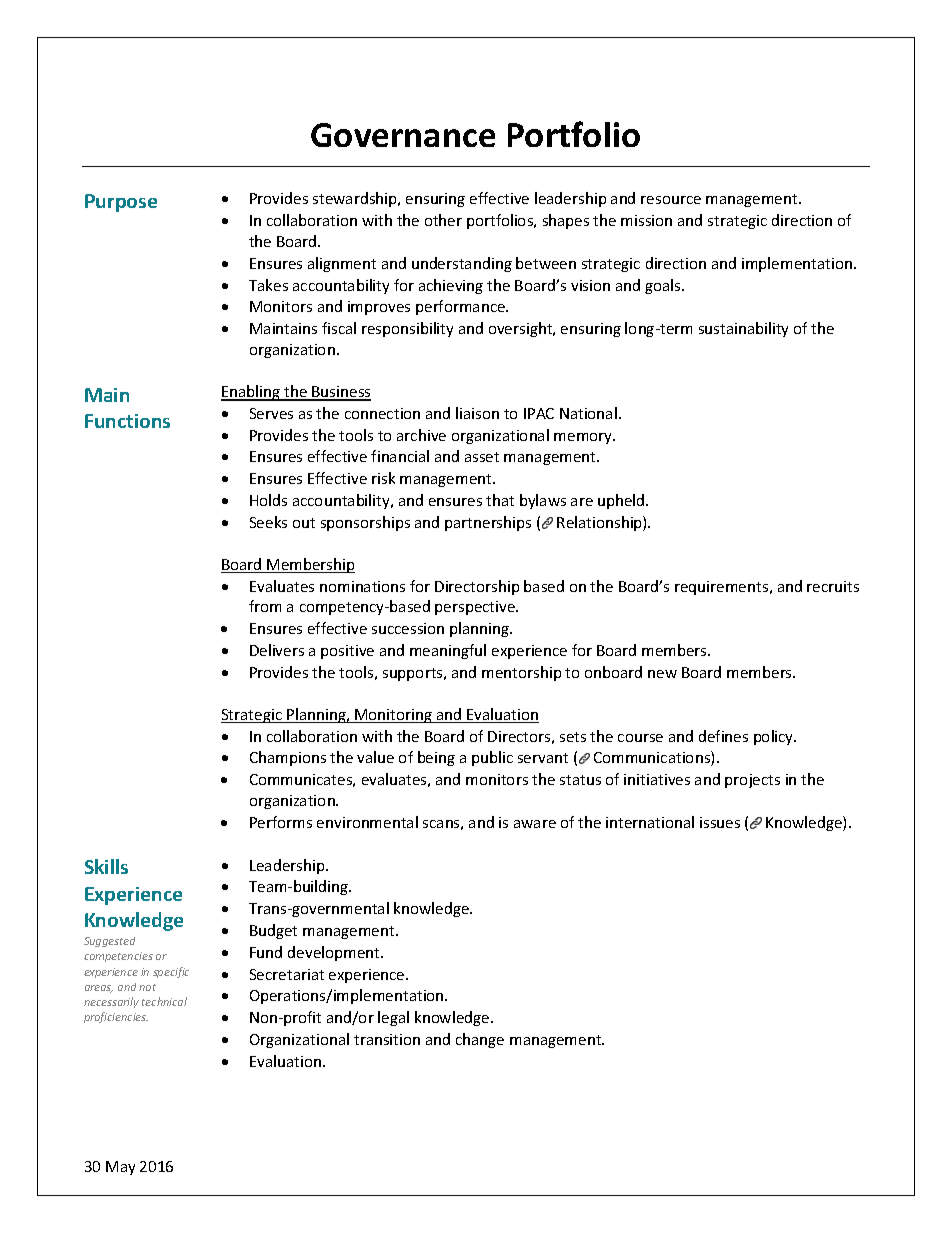 Image resolution: width=952 pixels, height=1233 pixels. Describe the element at coordinates (121, 203) in the screenshot. I see `Purpose` at that location.
